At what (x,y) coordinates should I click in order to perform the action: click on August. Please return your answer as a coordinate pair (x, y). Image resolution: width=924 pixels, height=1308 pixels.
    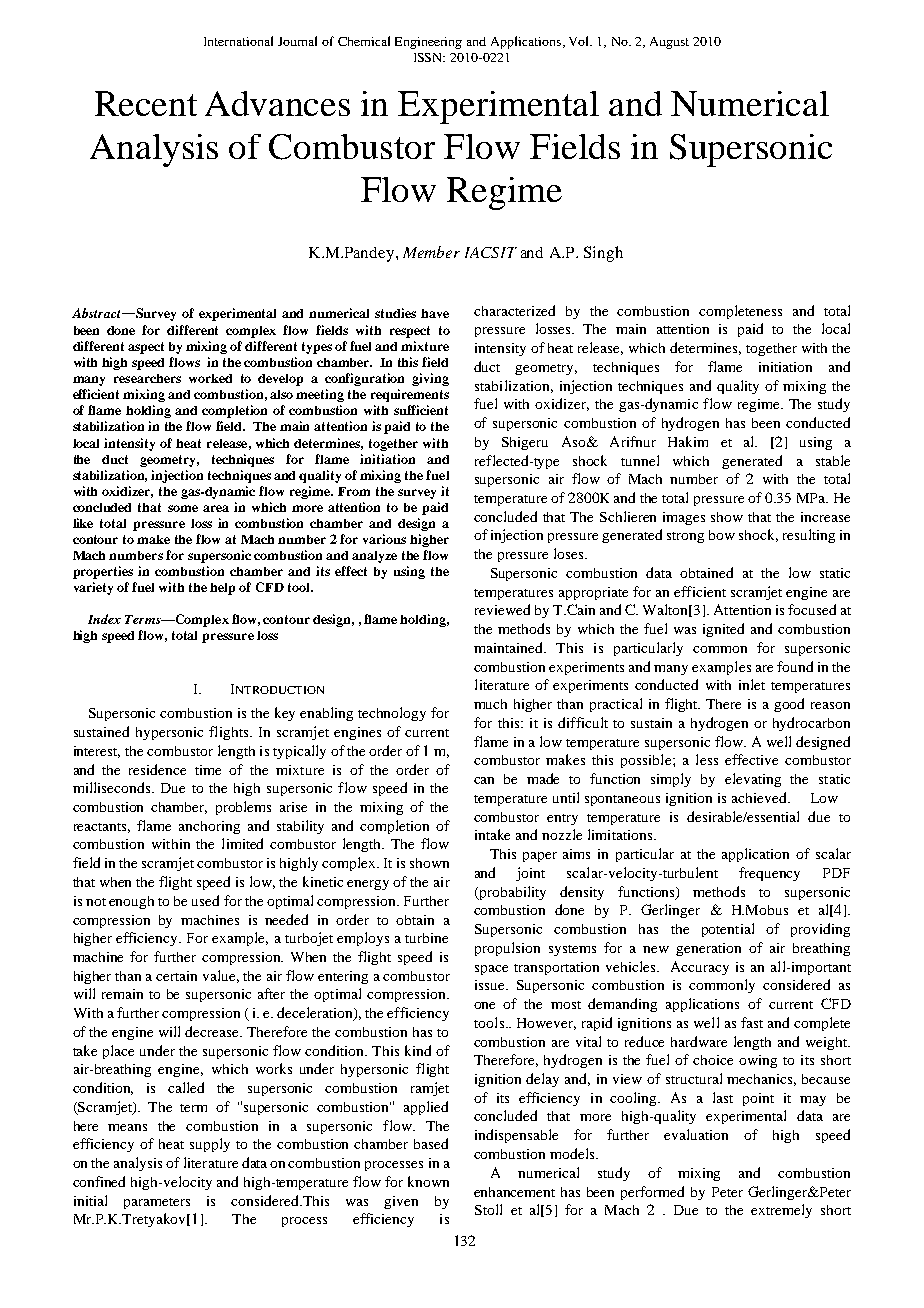
    Looking at the image, I should click on (669, 43).
